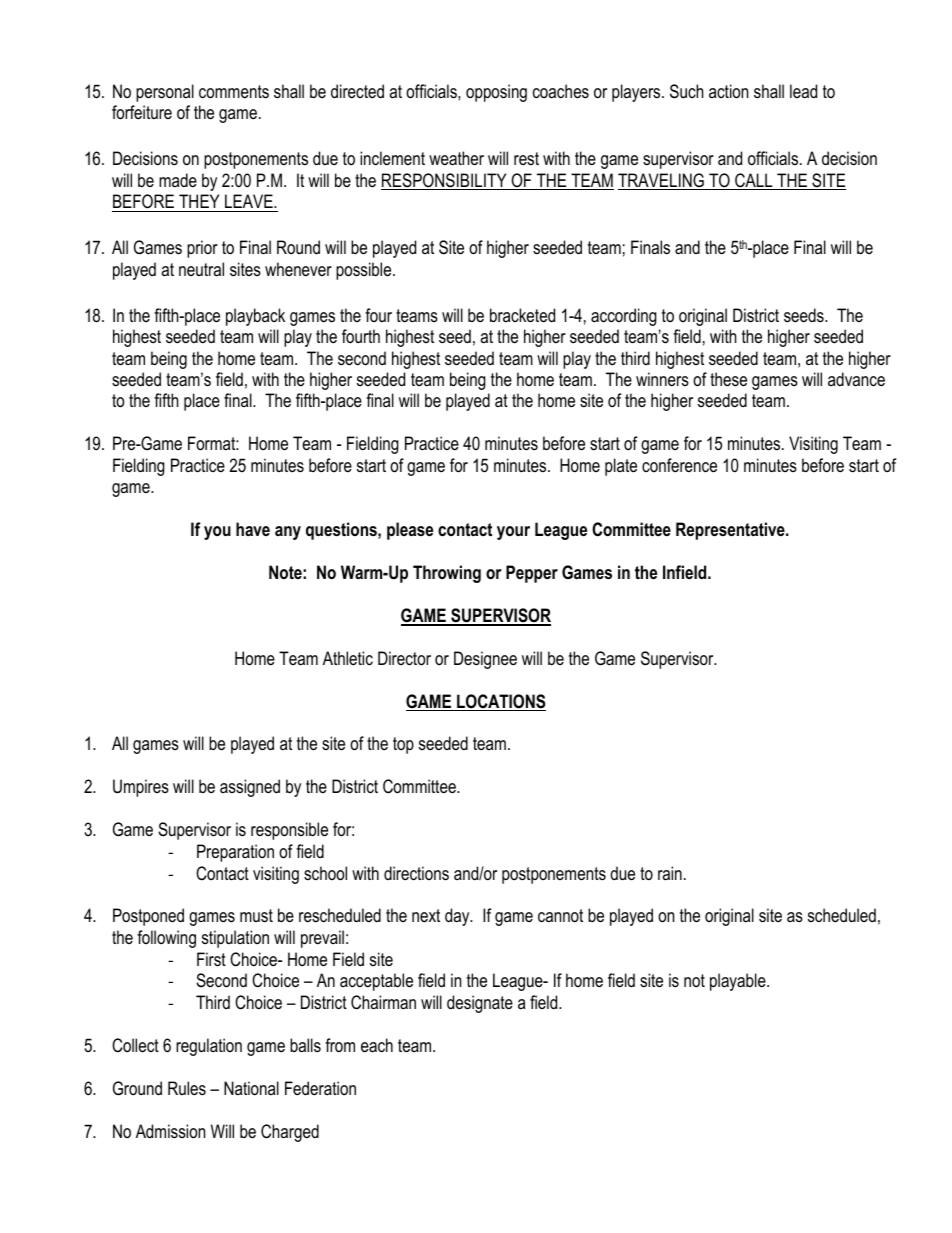 Image resolution: width=952 pixels, height=1233 pixels. What do you see at coordinates (731, 531) in the page?
I see `Representative` at bounding box center [731, 531].
